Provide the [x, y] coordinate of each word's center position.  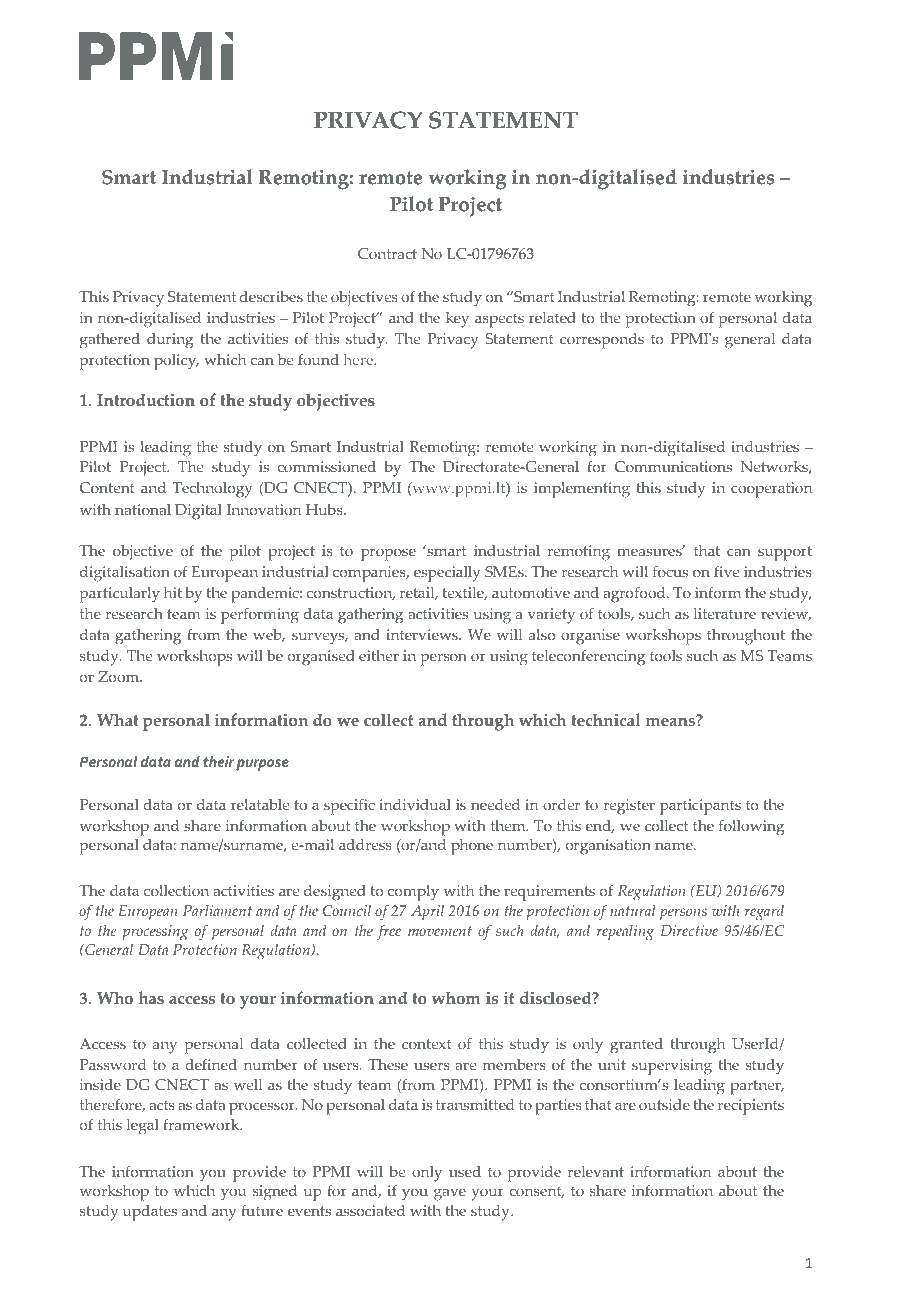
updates [150, 1213]
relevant [596, 1171]
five [726, 571]
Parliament [217, 910]
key [457, 320]
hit [173, 592]
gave [450, 1194]
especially [447, 574]
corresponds [602, 341]
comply [413, 893]
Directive [689, 930]
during [170, 341]
